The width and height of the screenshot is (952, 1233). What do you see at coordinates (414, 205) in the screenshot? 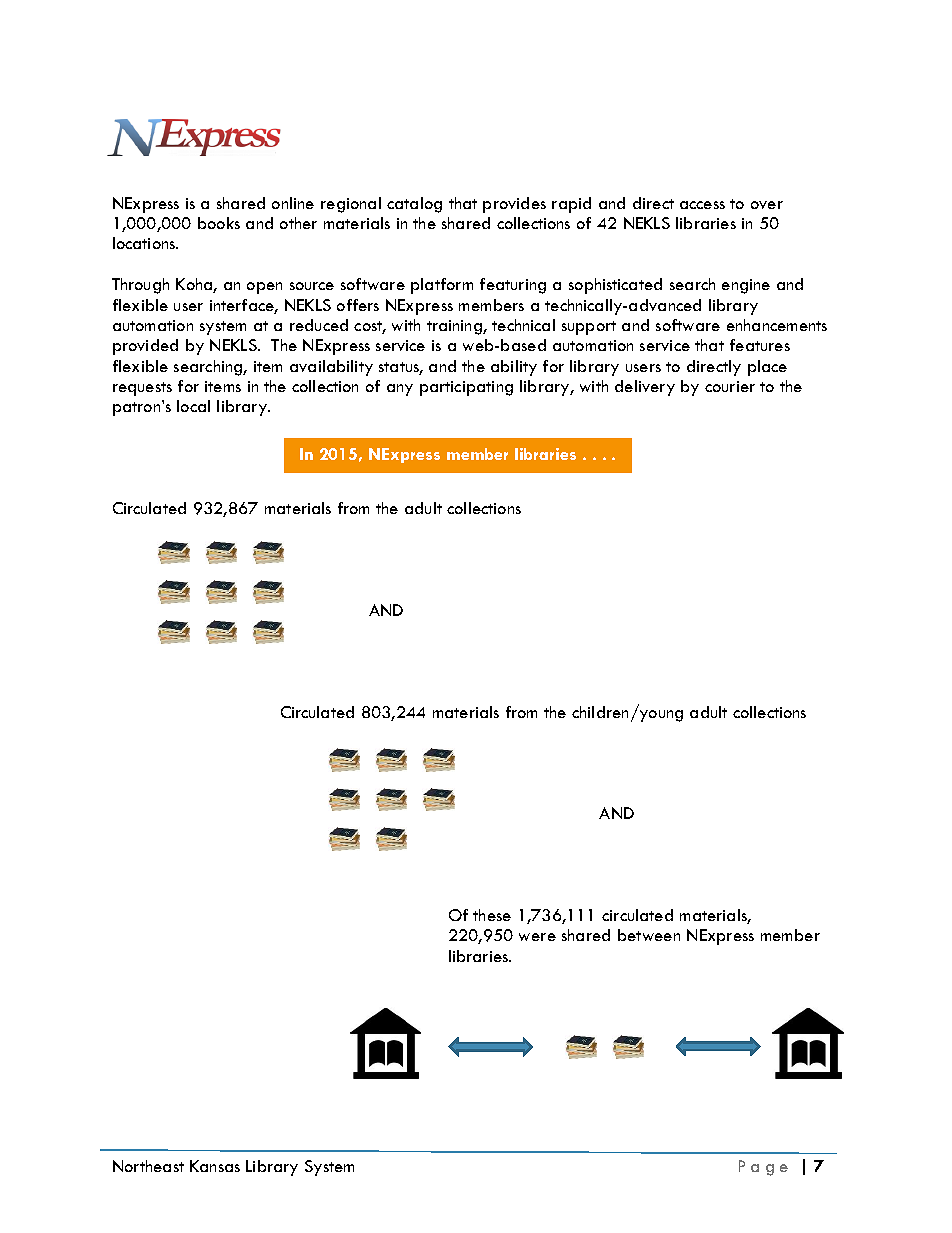
I see `catalog` at bounding box center [414, 205].
